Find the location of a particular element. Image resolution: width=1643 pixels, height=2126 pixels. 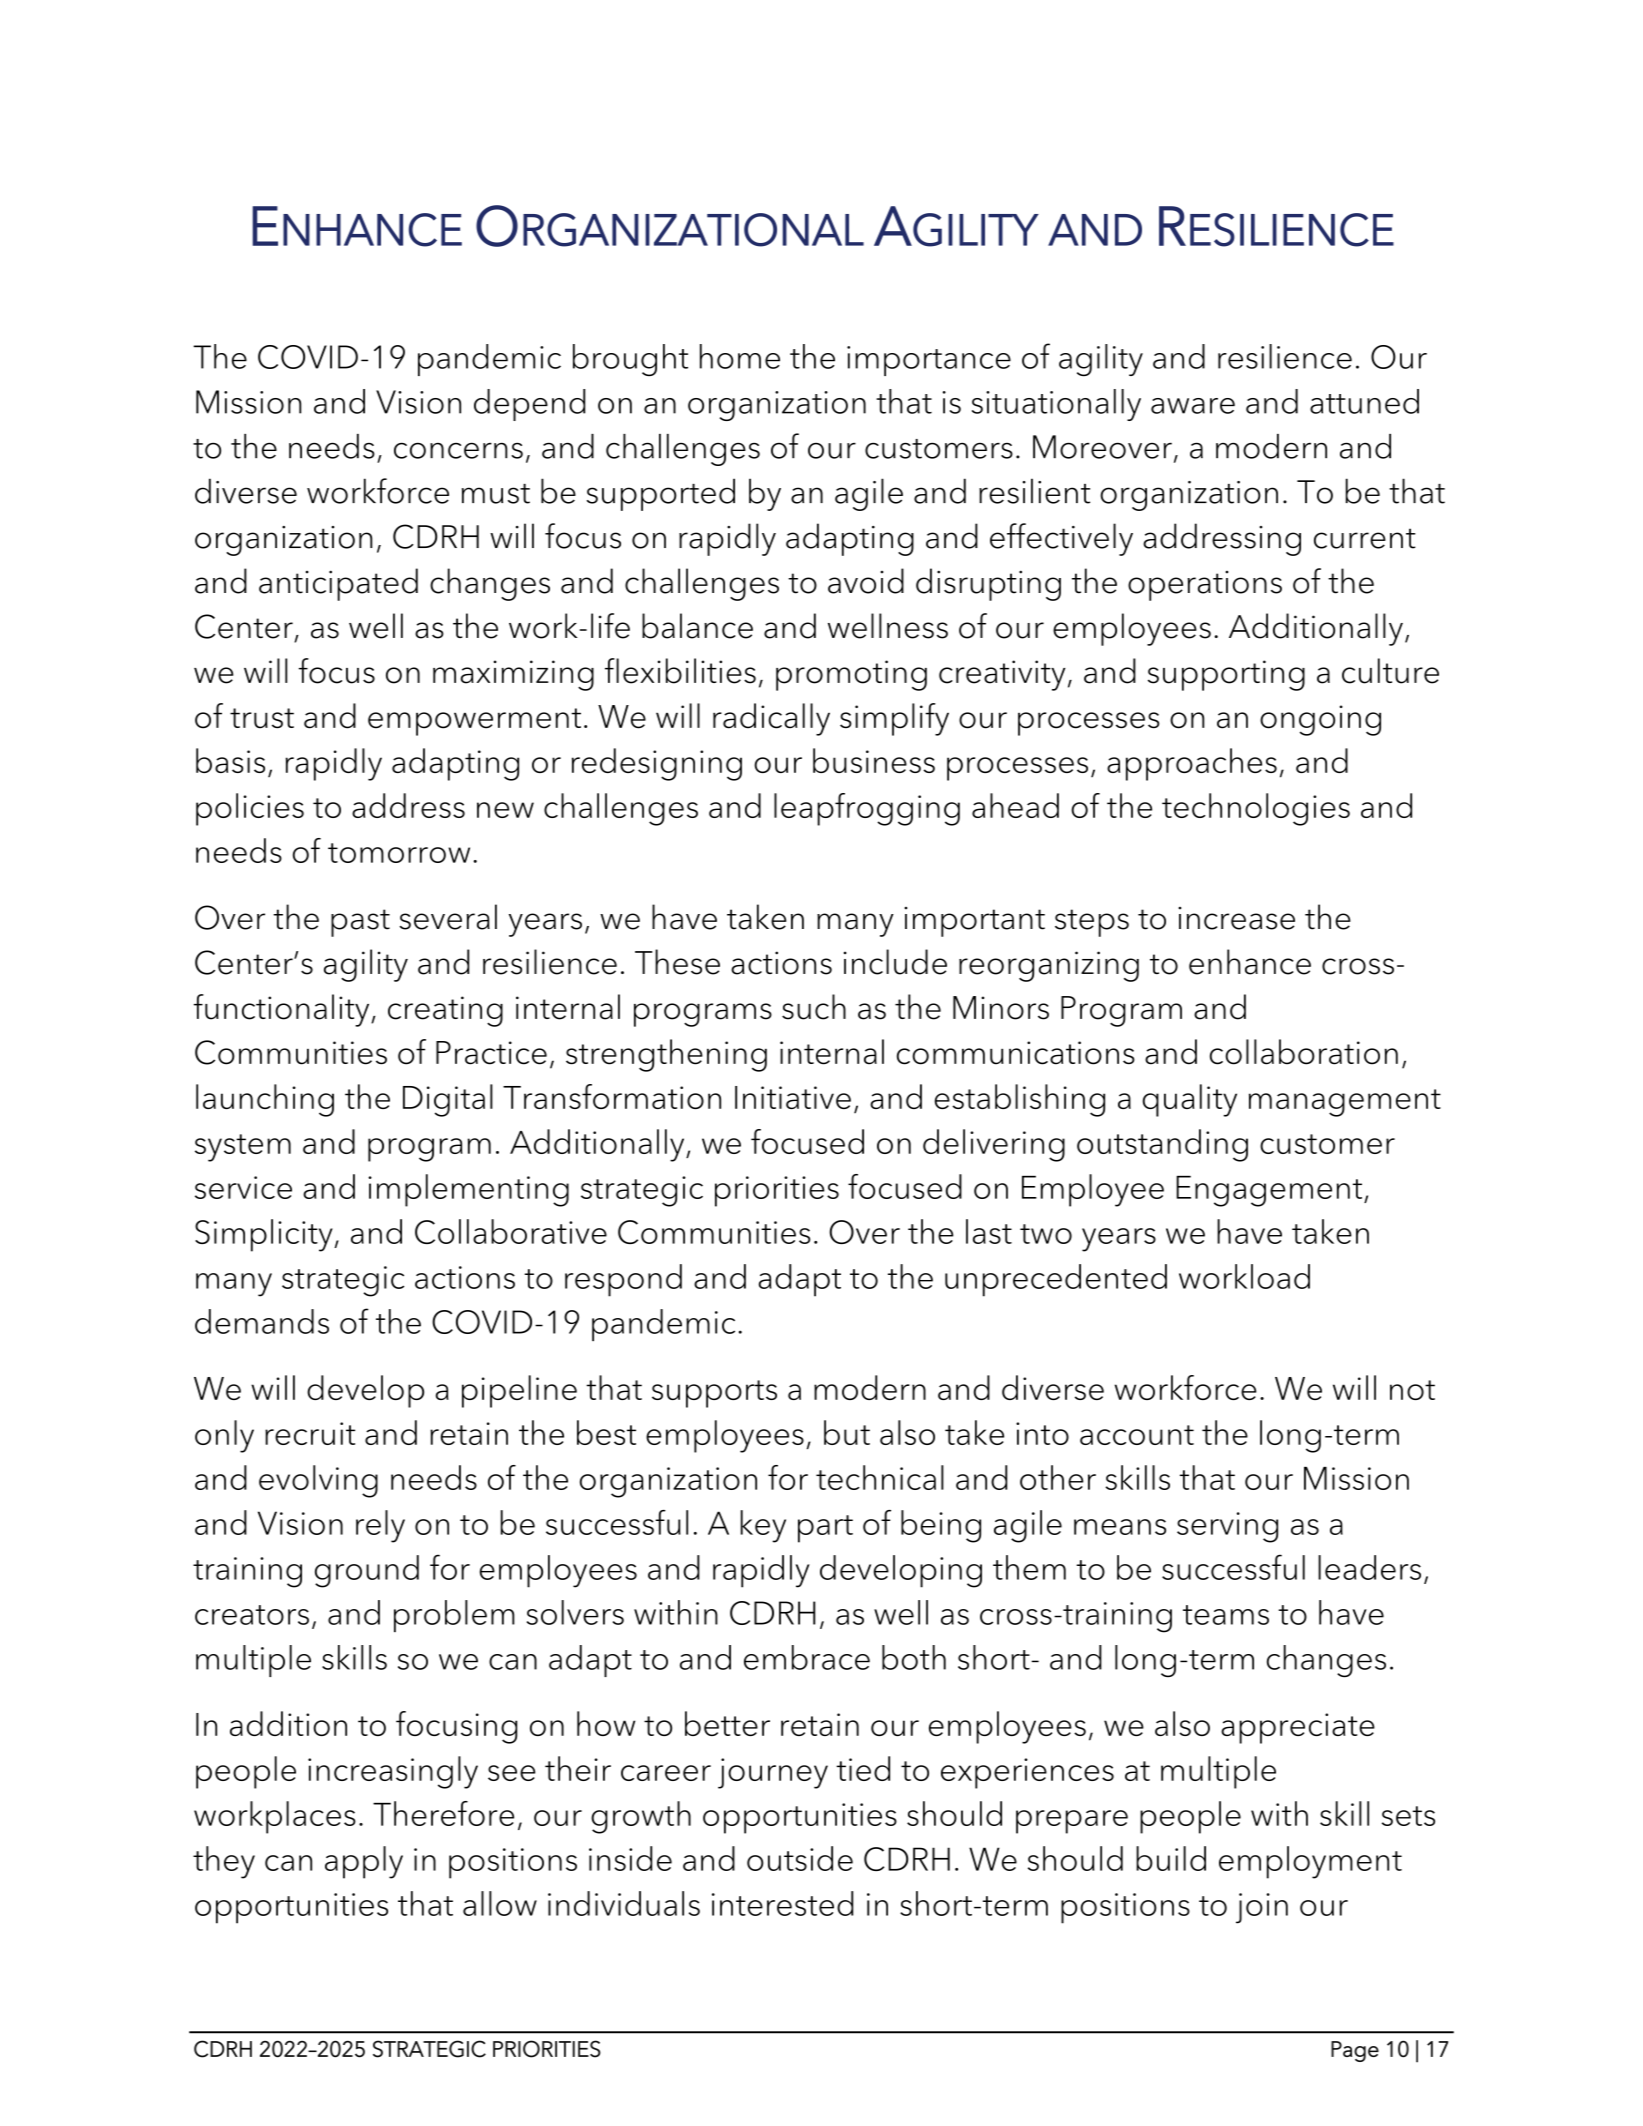

interested is located at coordinates (782, 1903).
